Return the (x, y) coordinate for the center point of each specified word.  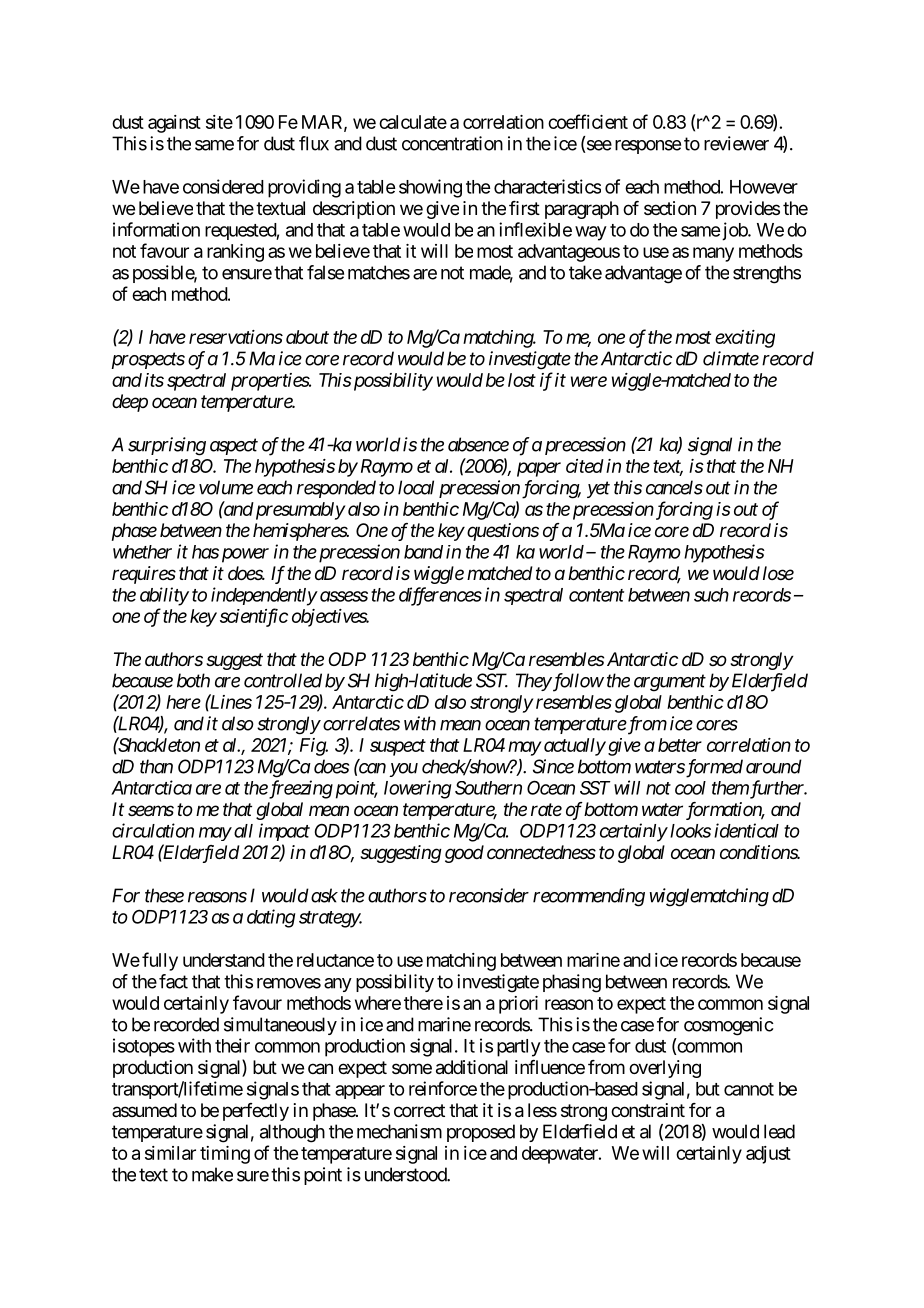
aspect (234, 447)
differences (440, 596)
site (219, 122)
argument (670, 683)
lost (522, 380)
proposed (481, 1133)
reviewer (736, 143)
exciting (745, 339)
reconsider (489, 895)
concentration (452, 143)
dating (271, 918)
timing (225, 1155)
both (193, 680)
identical (746, 830)
